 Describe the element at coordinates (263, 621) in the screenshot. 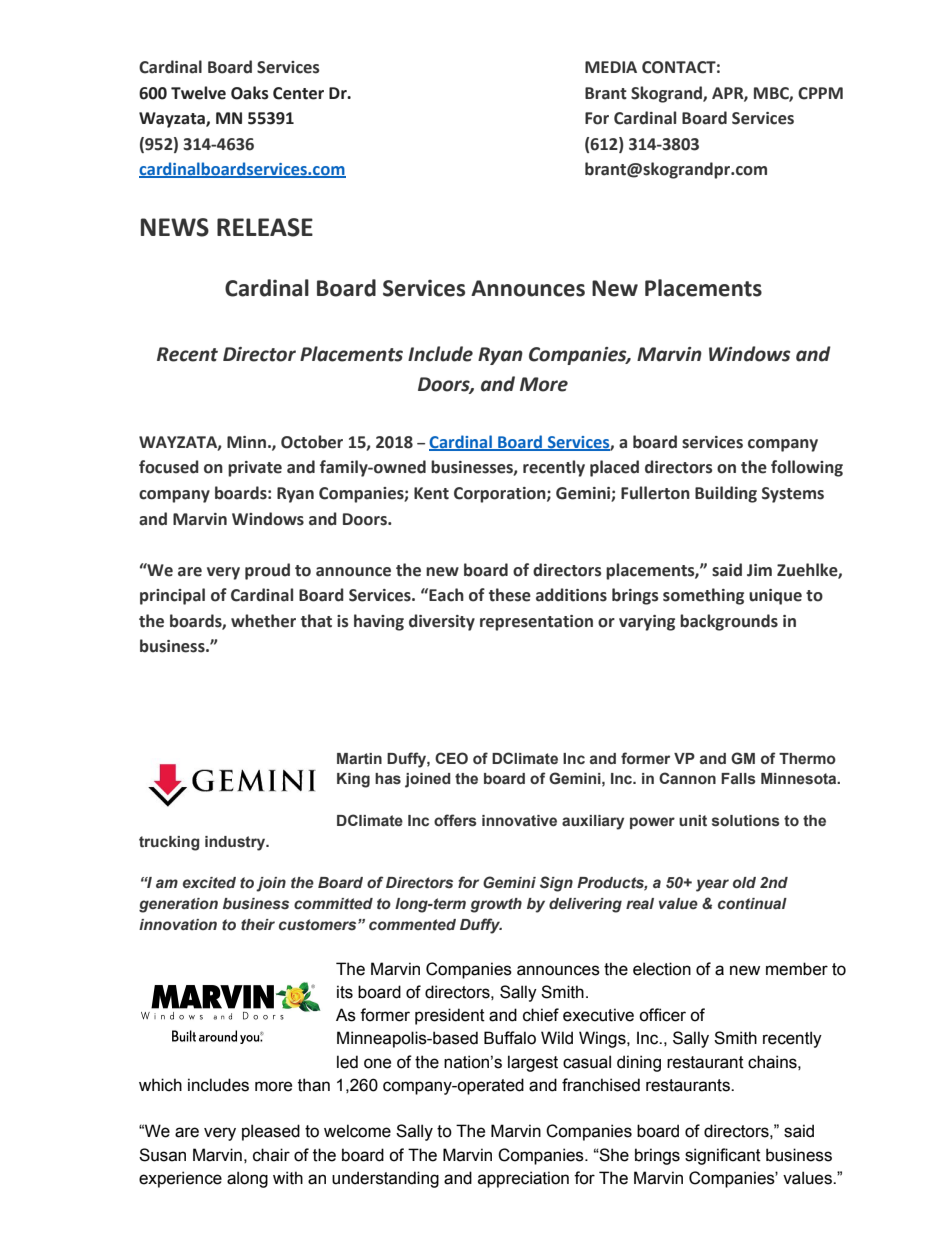

I see `whether` at that location.
